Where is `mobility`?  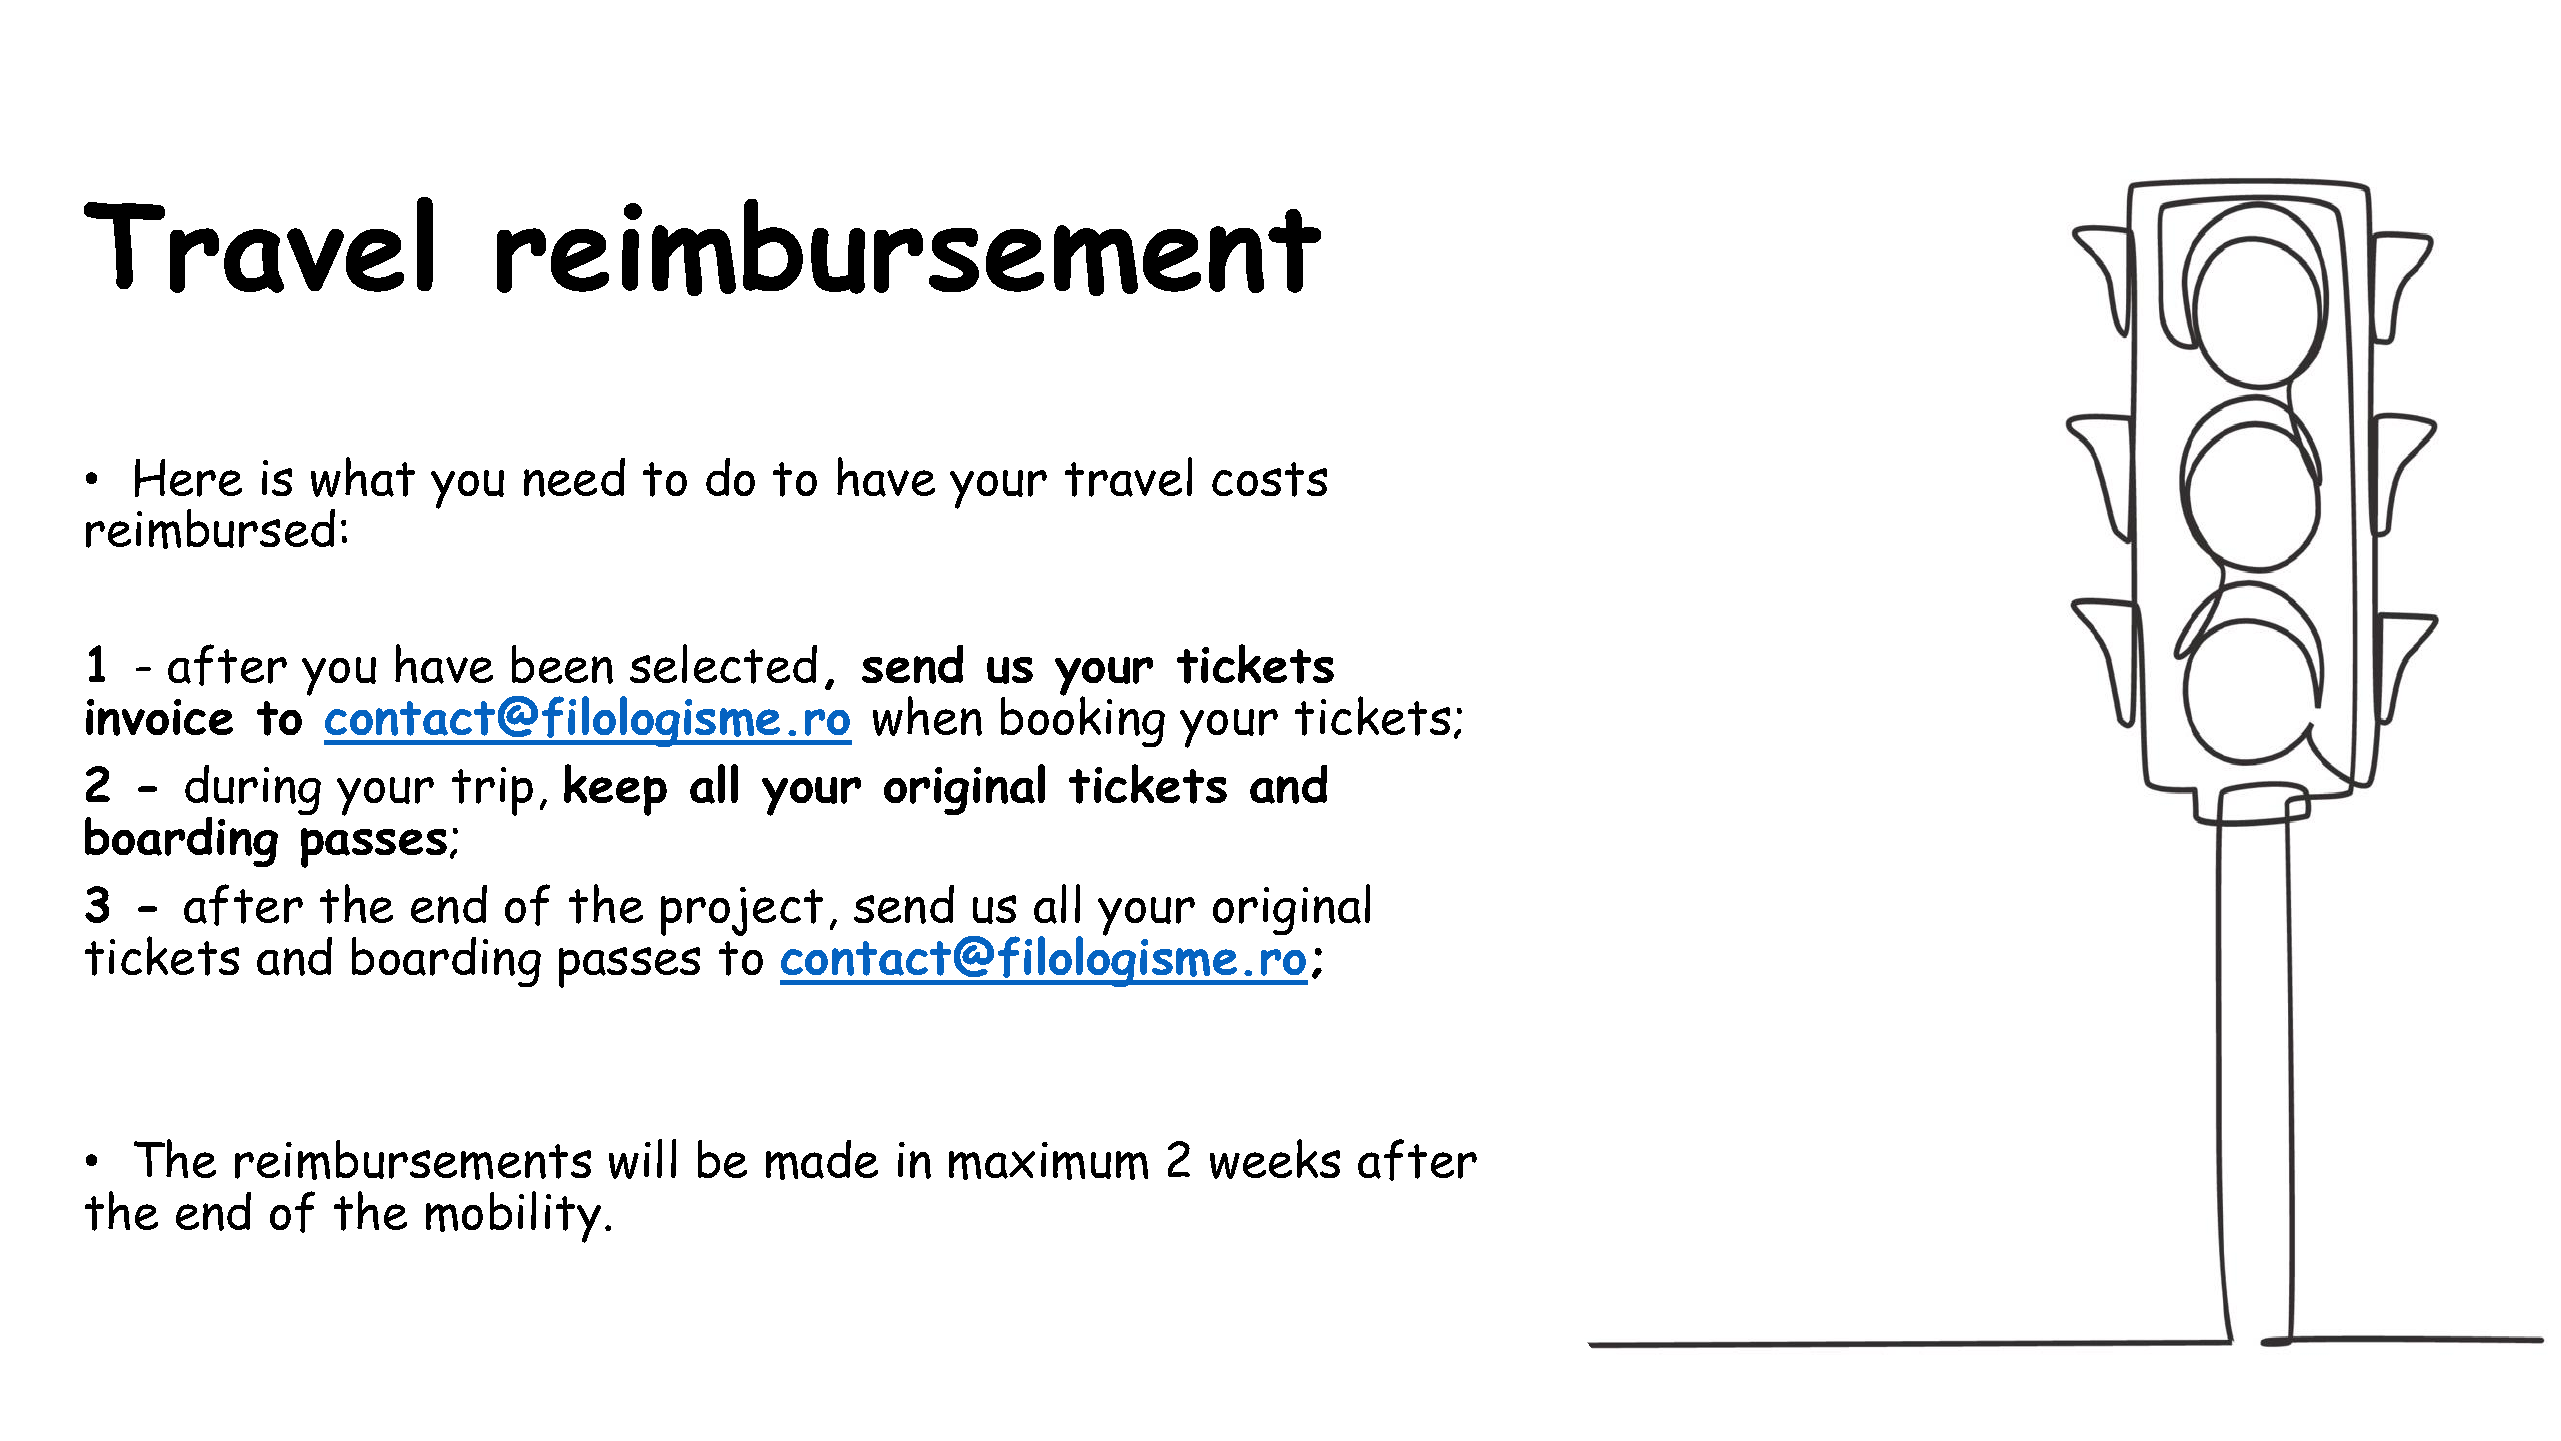
mobility is located at coordinates (513, 1217).
